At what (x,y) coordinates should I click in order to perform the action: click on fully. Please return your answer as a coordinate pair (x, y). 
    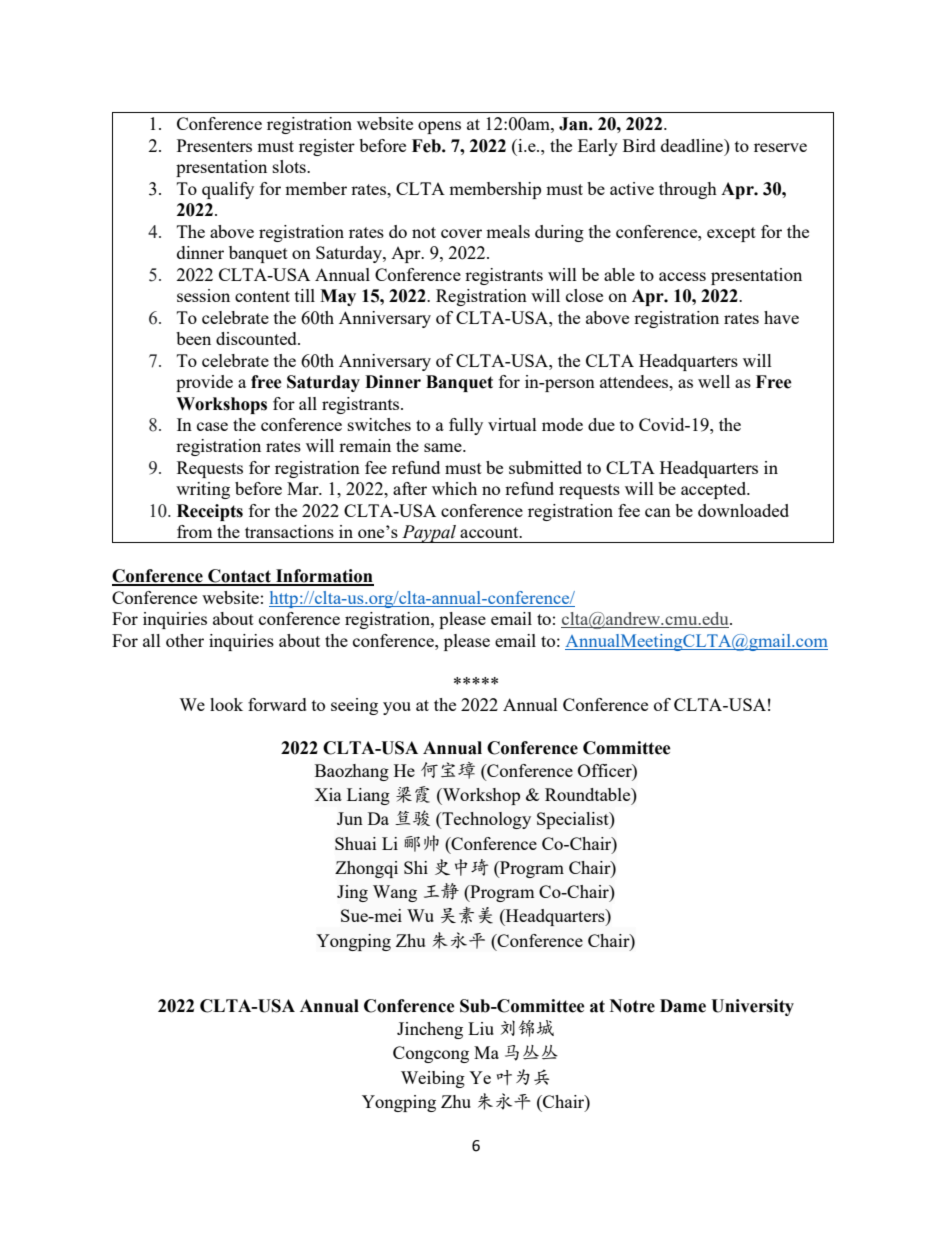
    Looking at the image, I should click on (466, 426).
